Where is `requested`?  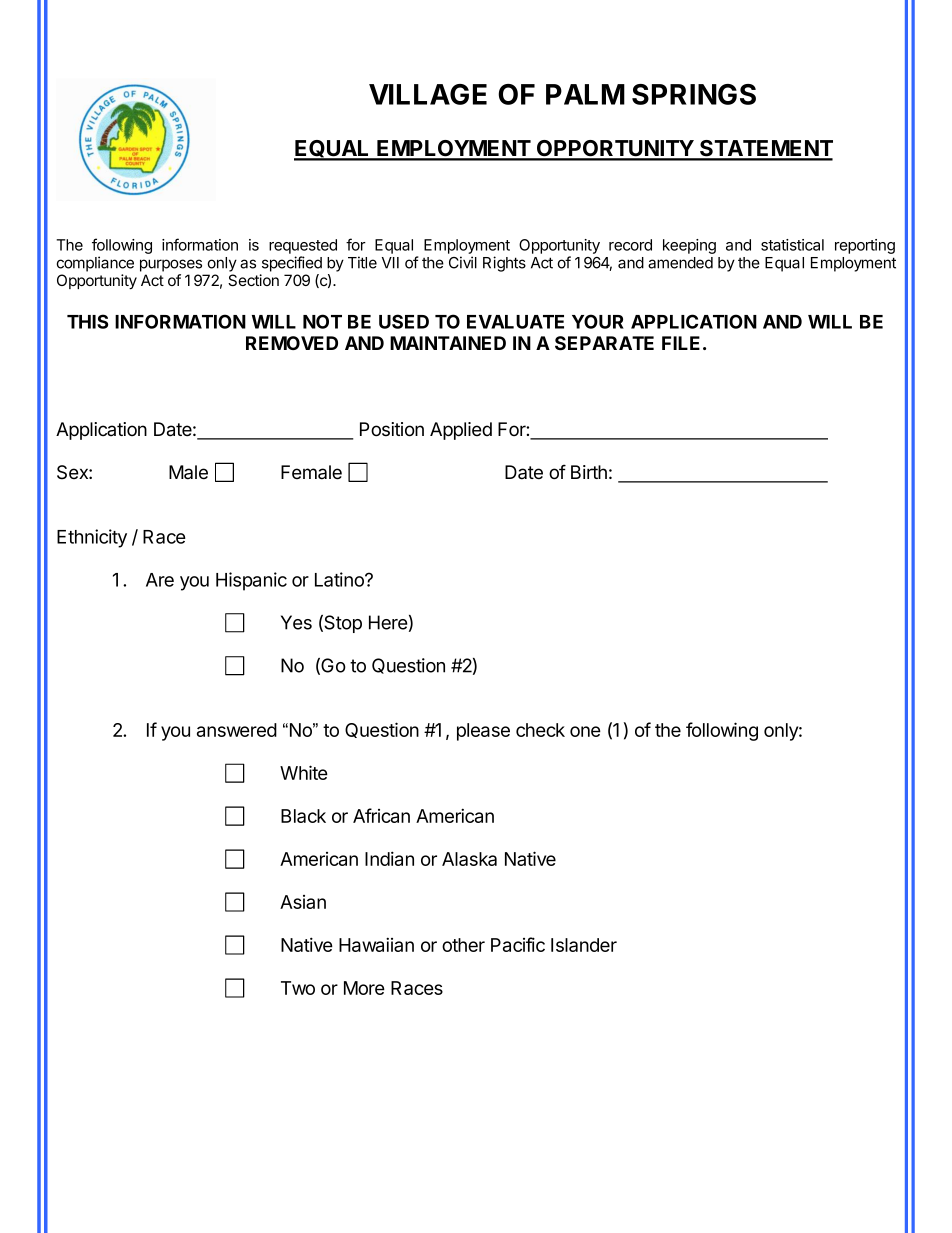
requested is located at coordinates (303, 246).
